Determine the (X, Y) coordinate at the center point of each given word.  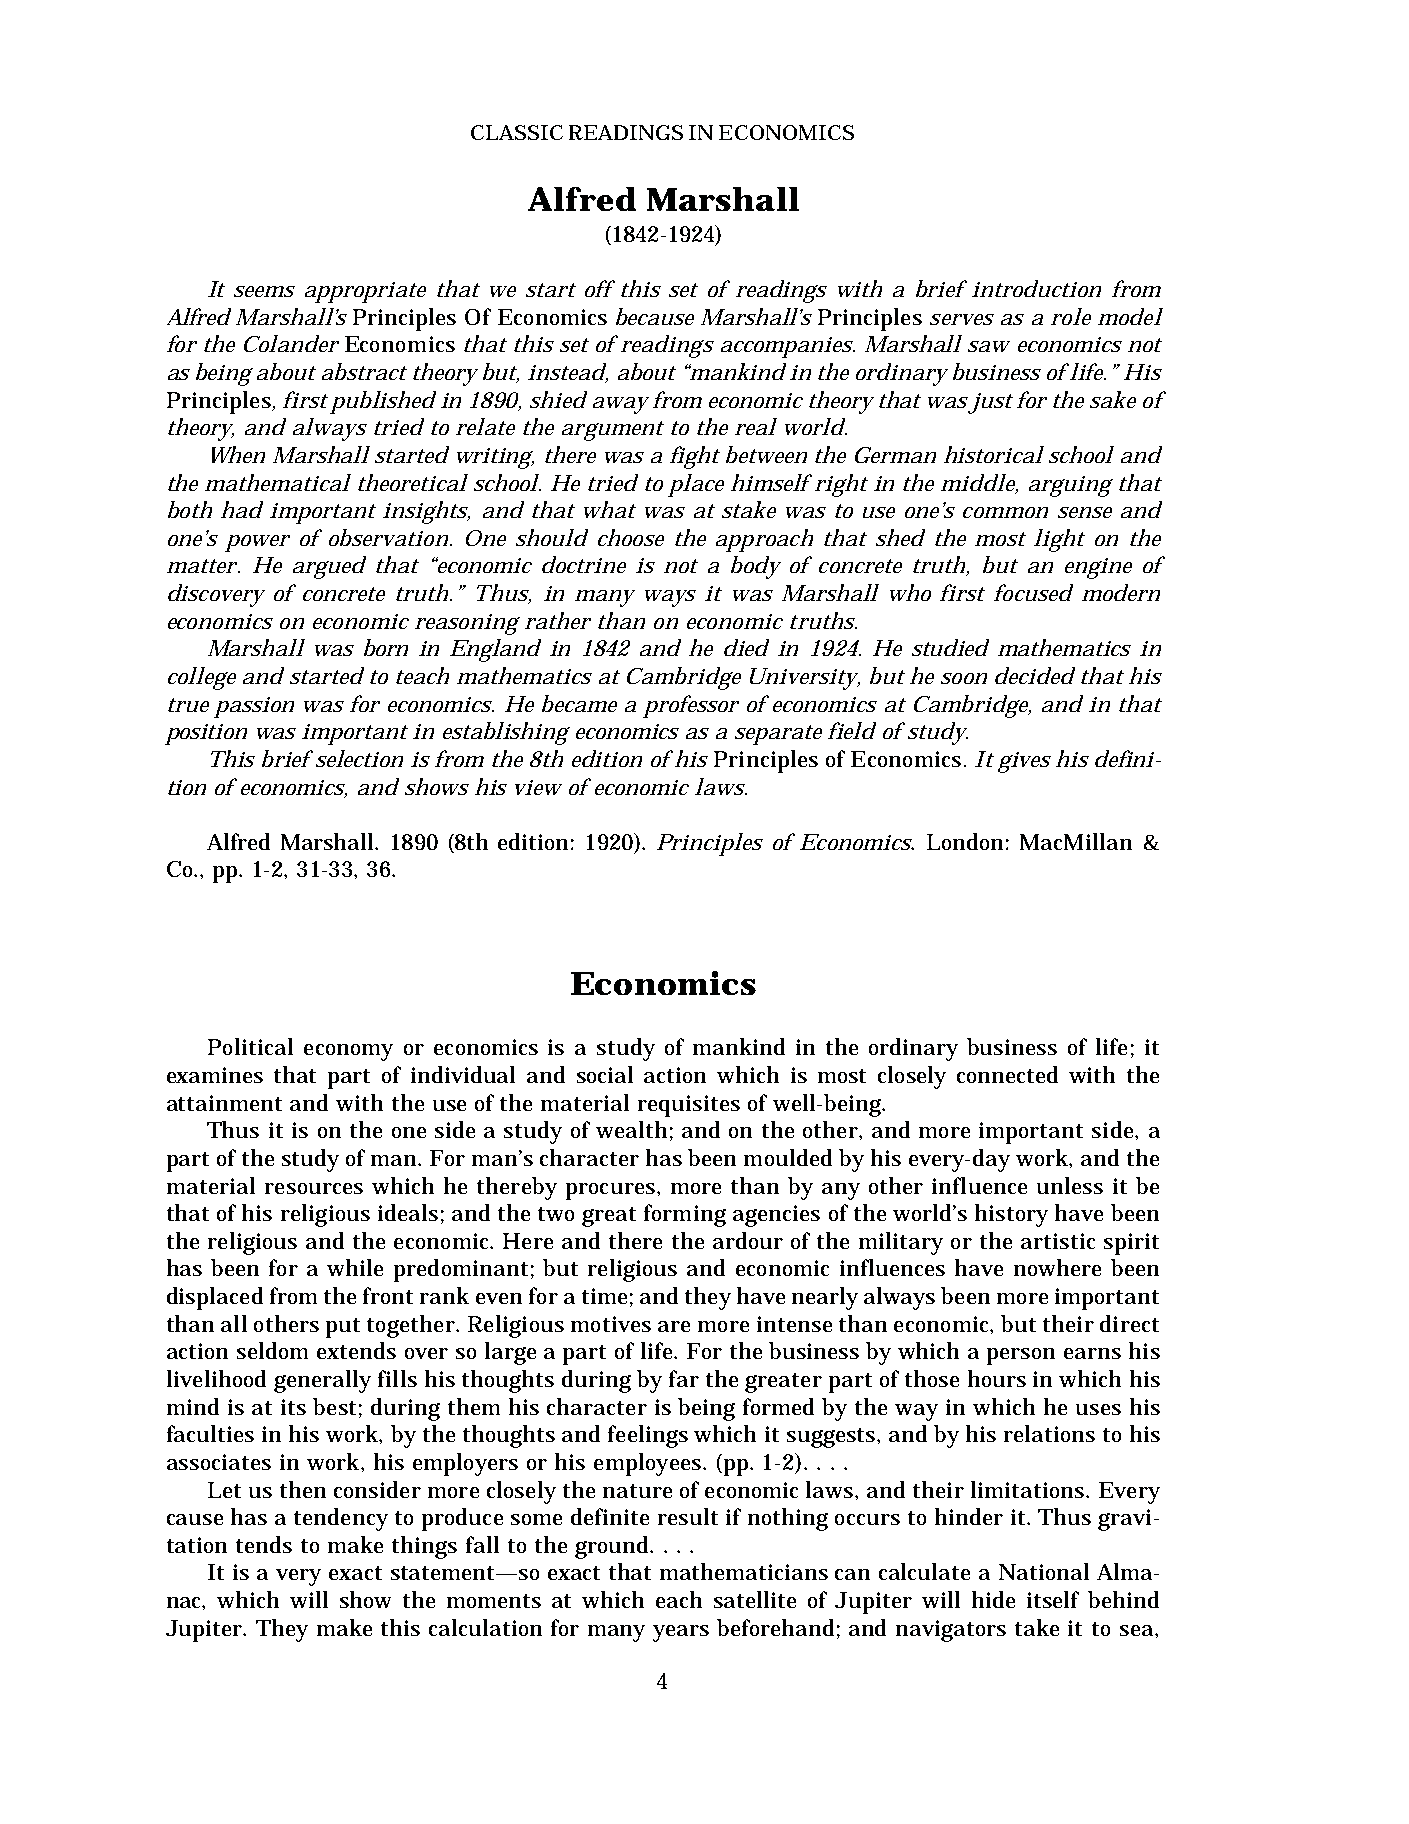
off (600, 288)
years (681, 1633)
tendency (341, 1519)
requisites (689, 1106)
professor (691, 706)
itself (1053, 1599)
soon (964, 678)
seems (264, 291)
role (1071, 316)
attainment (224, 1103)
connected (1007, 1074)
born (386, 647)
